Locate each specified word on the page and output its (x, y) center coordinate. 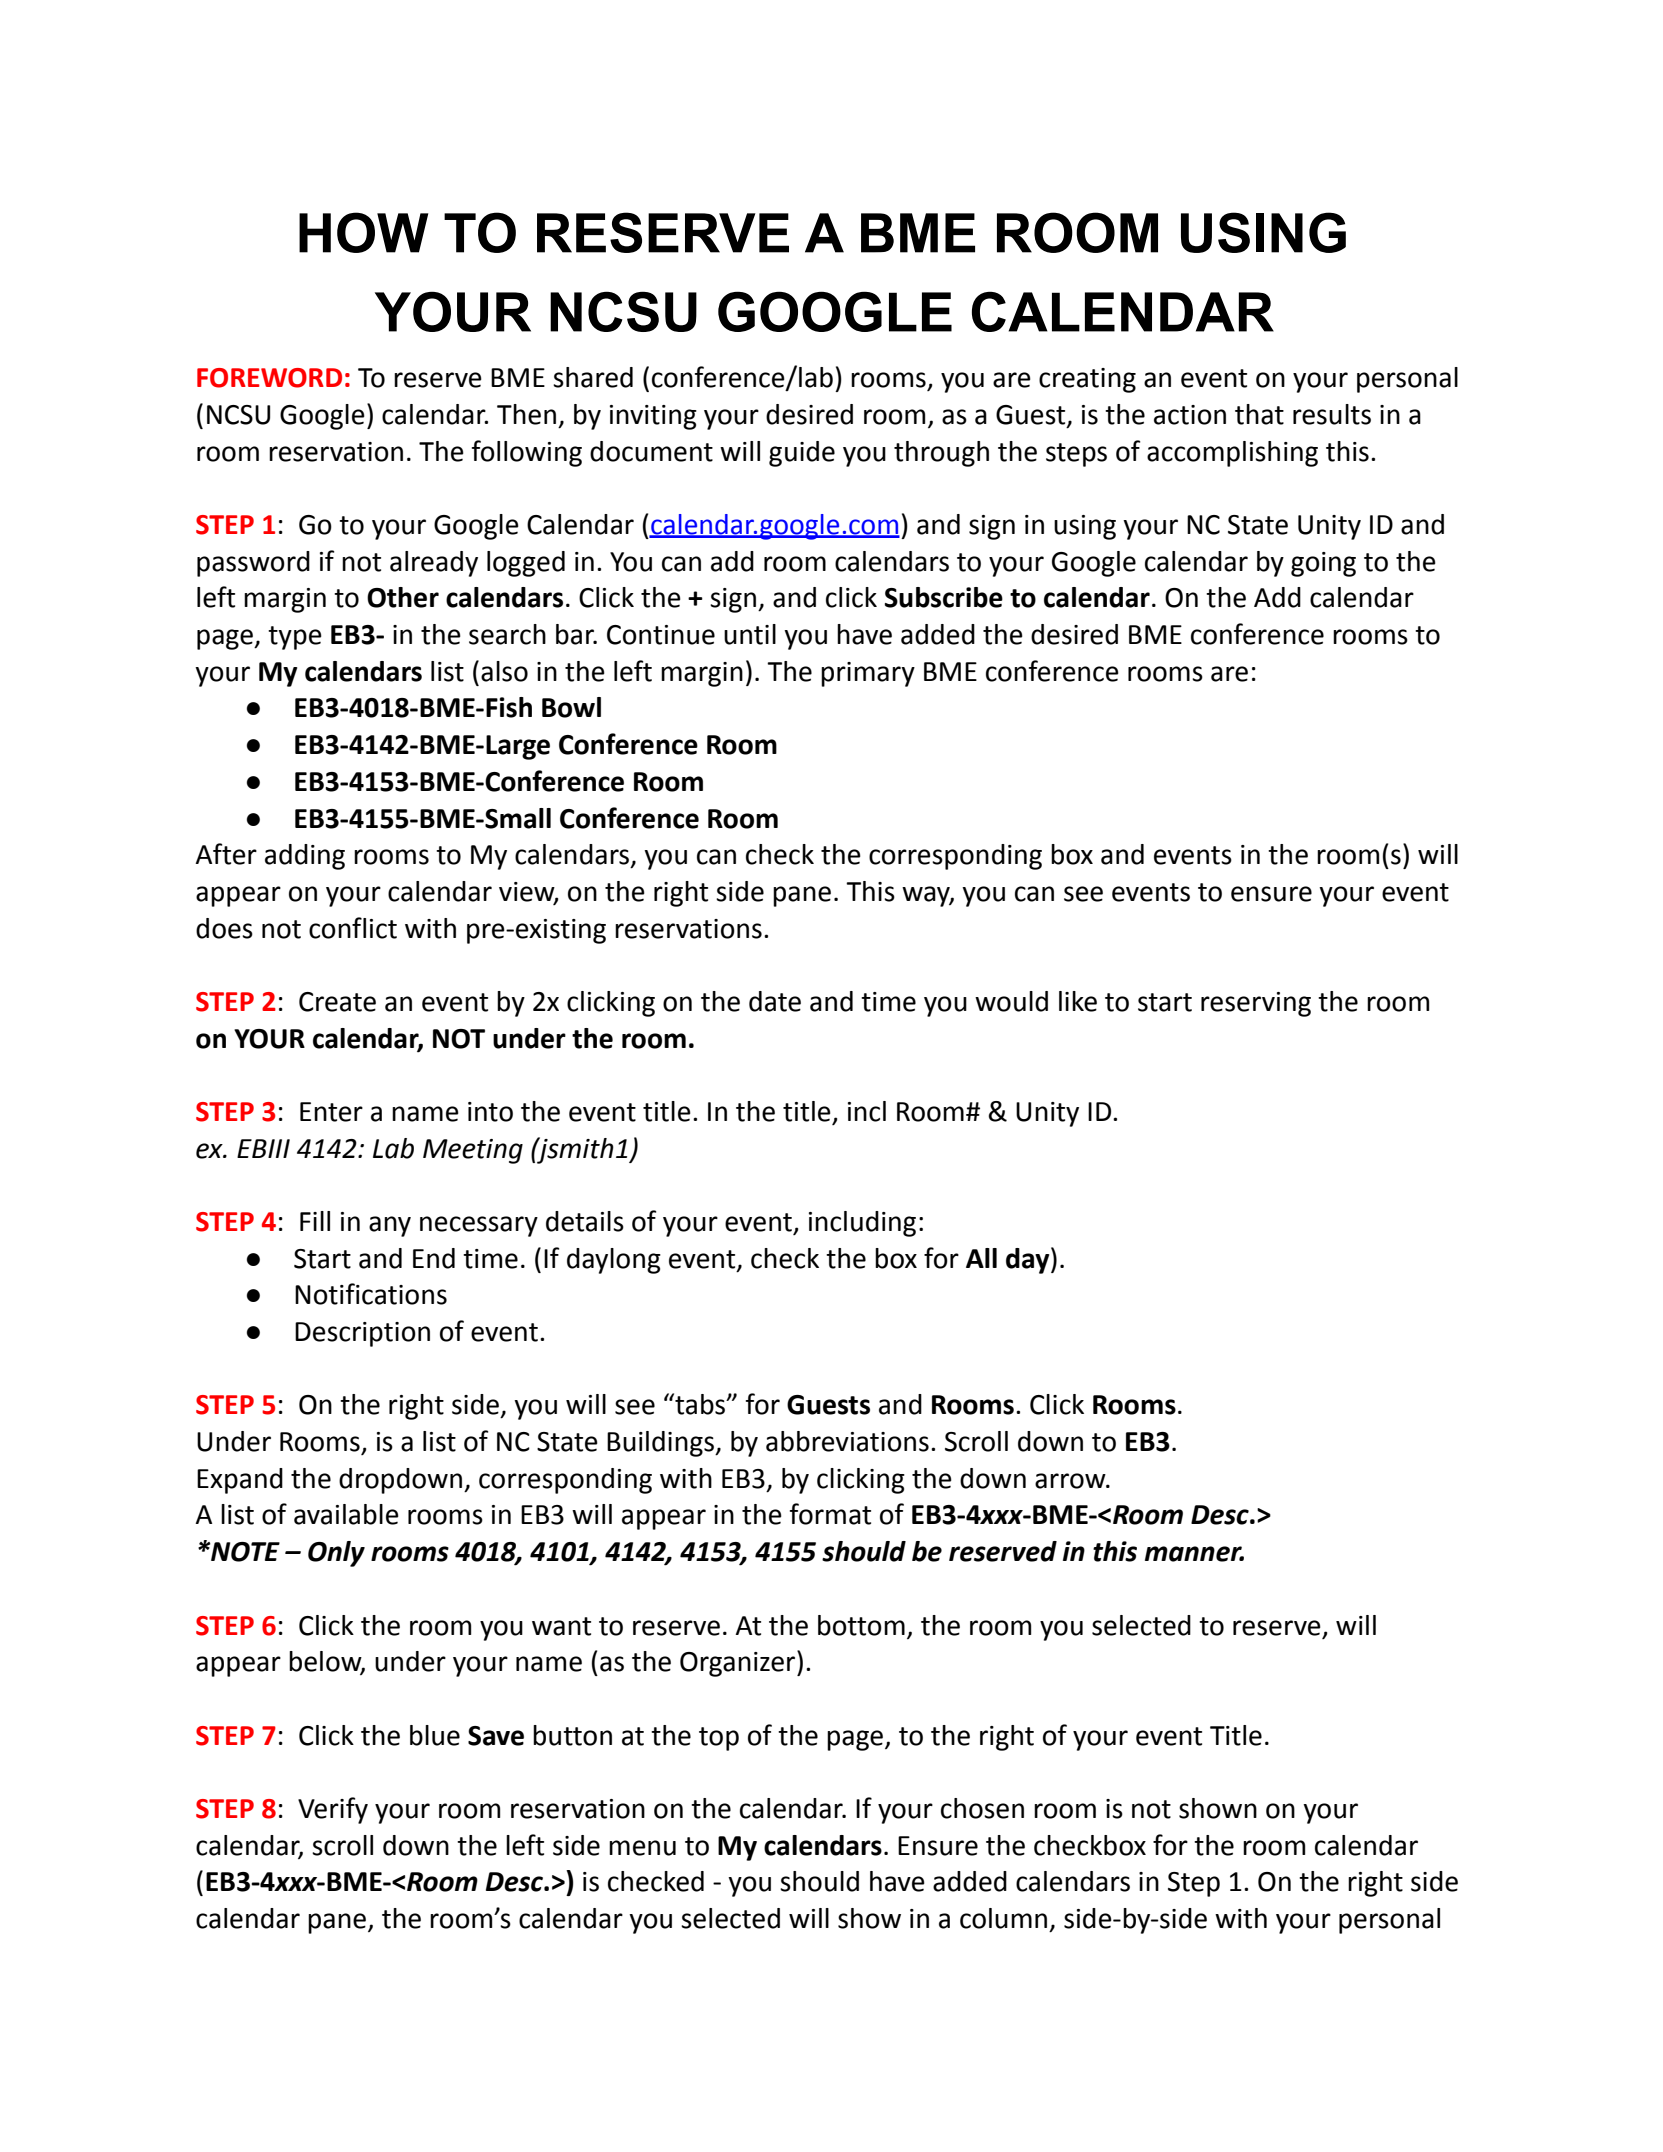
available (346, 1514)
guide (802, 454)
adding (305, 857)
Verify (333, 1810)
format (830, 1514)
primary (868, 674)
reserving (1256, 1004)
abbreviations (847, 1441)
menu (642, 1848)
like (1078, 1001)
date (775, 1001)
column (1003, 1918)
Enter (331, 1112)
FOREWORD (269, 378)
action (1190, 415)
